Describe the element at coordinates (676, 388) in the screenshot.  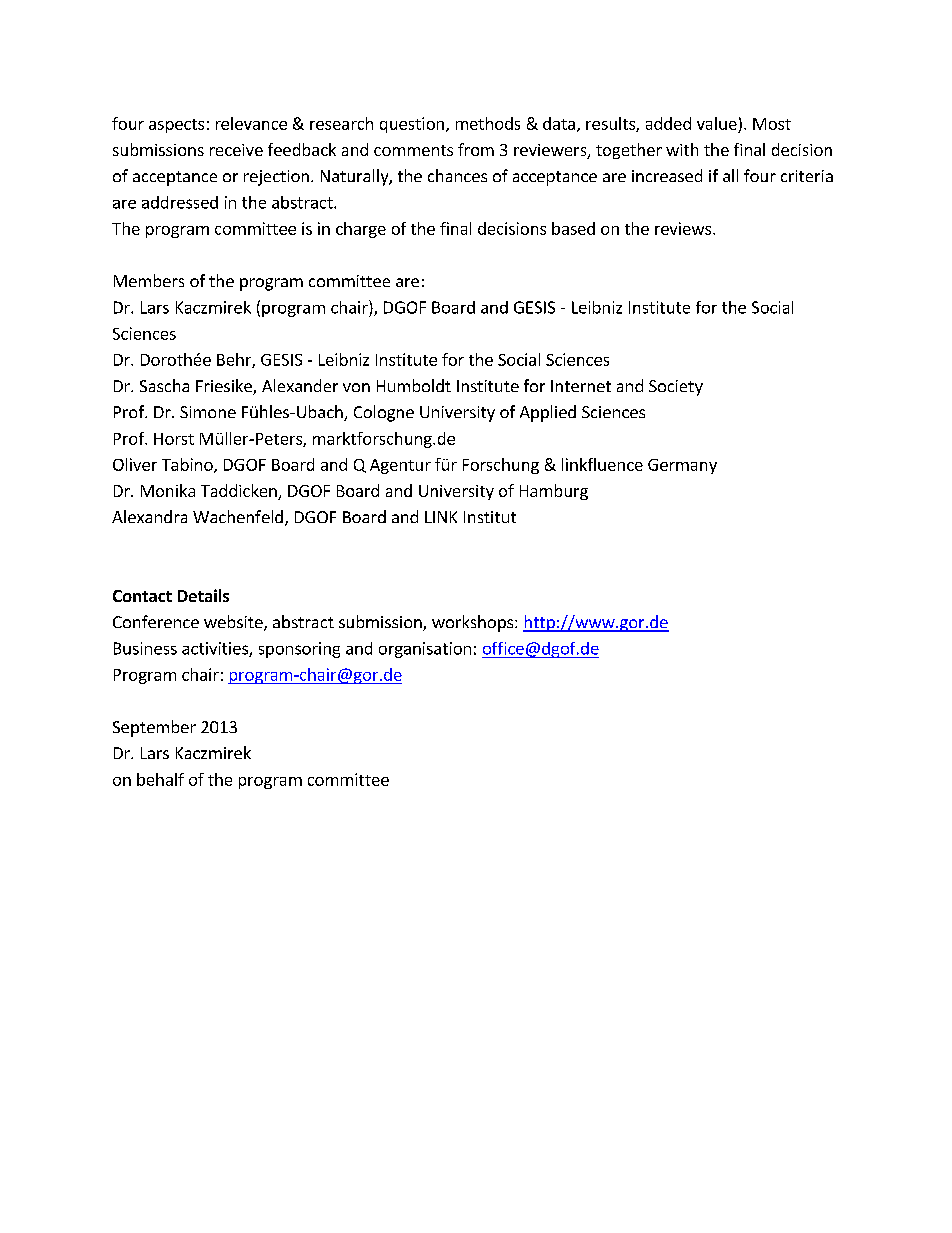
I see `Society` at that location.
